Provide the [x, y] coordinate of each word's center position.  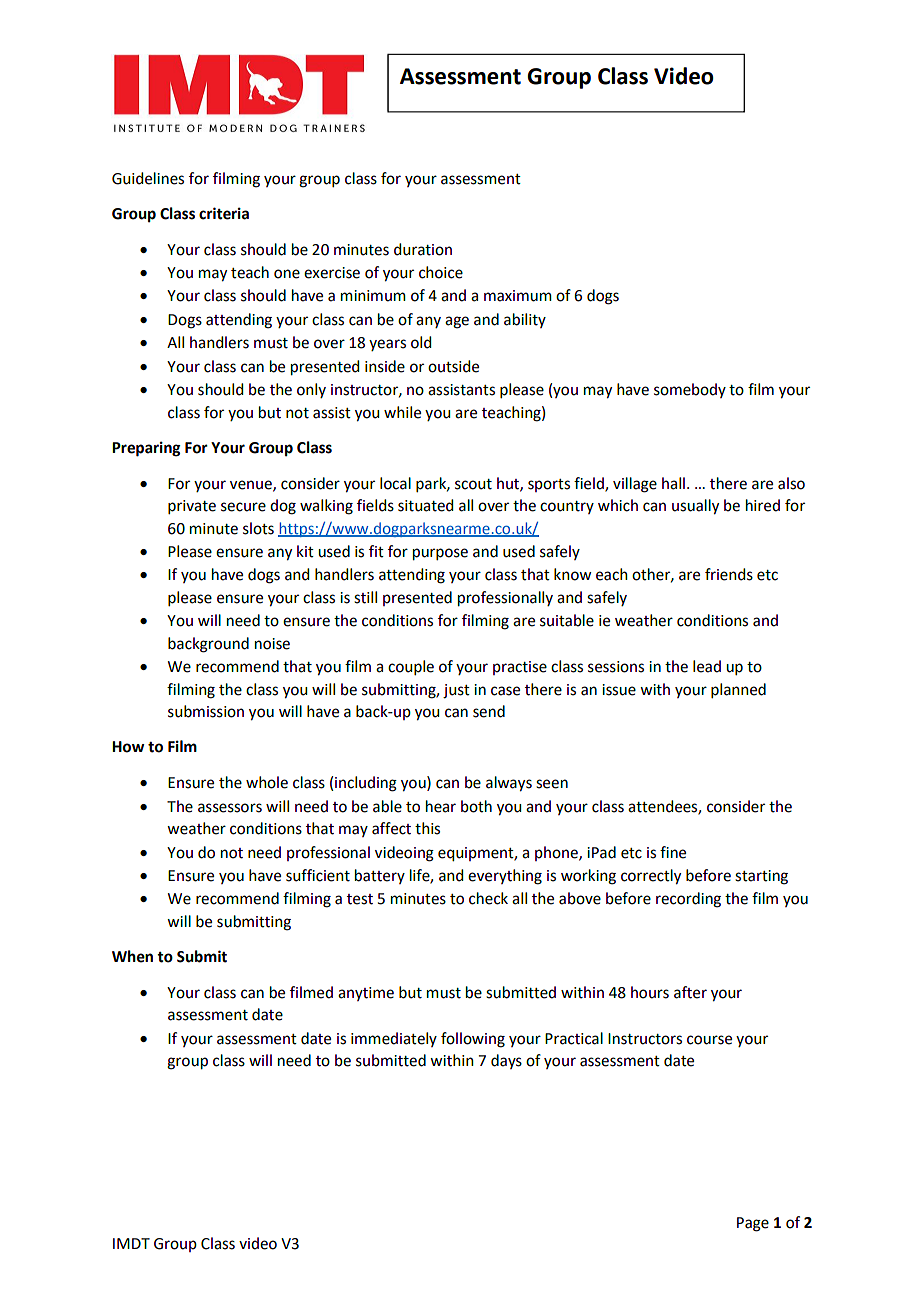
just [456, 691]
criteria [224, 213]
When [132, 956]
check [488, 898]
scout [473, 484]
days [506, 1061]
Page [753, 1224]
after [690, 992]
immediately [394, 1039]
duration [423, 249]
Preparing [146, 449]
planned [738, 690]
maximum [518, 296]
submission [206, 711]
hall [673, 483]
